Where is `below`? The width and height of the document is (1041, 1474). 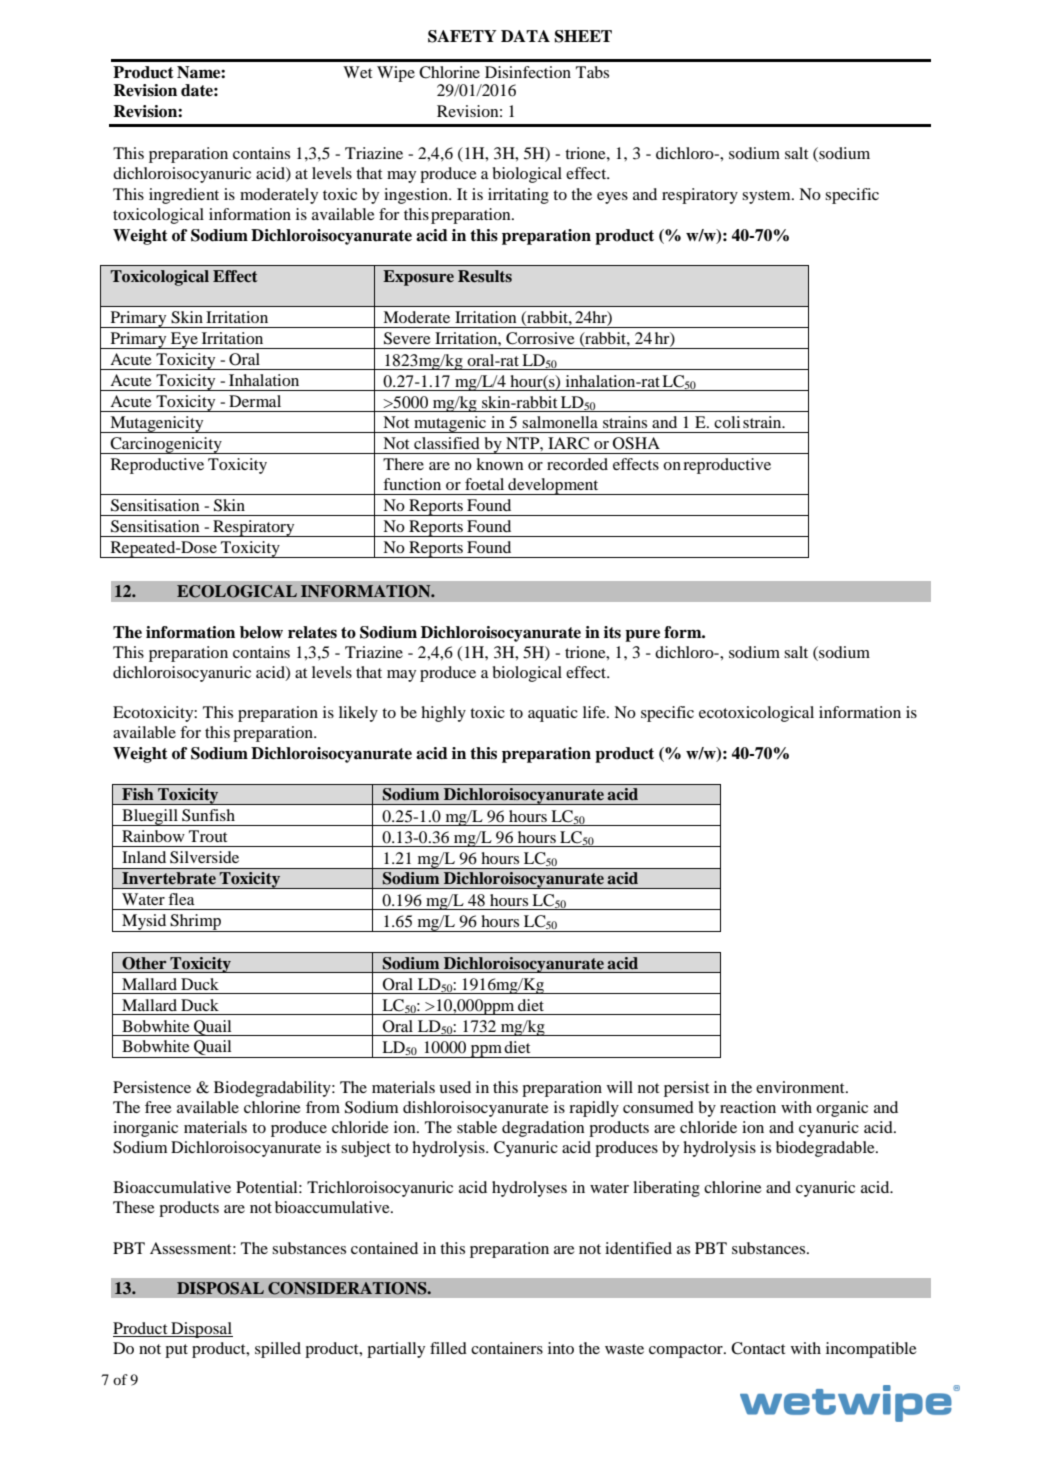 below is located at coordinates (261, 632).
